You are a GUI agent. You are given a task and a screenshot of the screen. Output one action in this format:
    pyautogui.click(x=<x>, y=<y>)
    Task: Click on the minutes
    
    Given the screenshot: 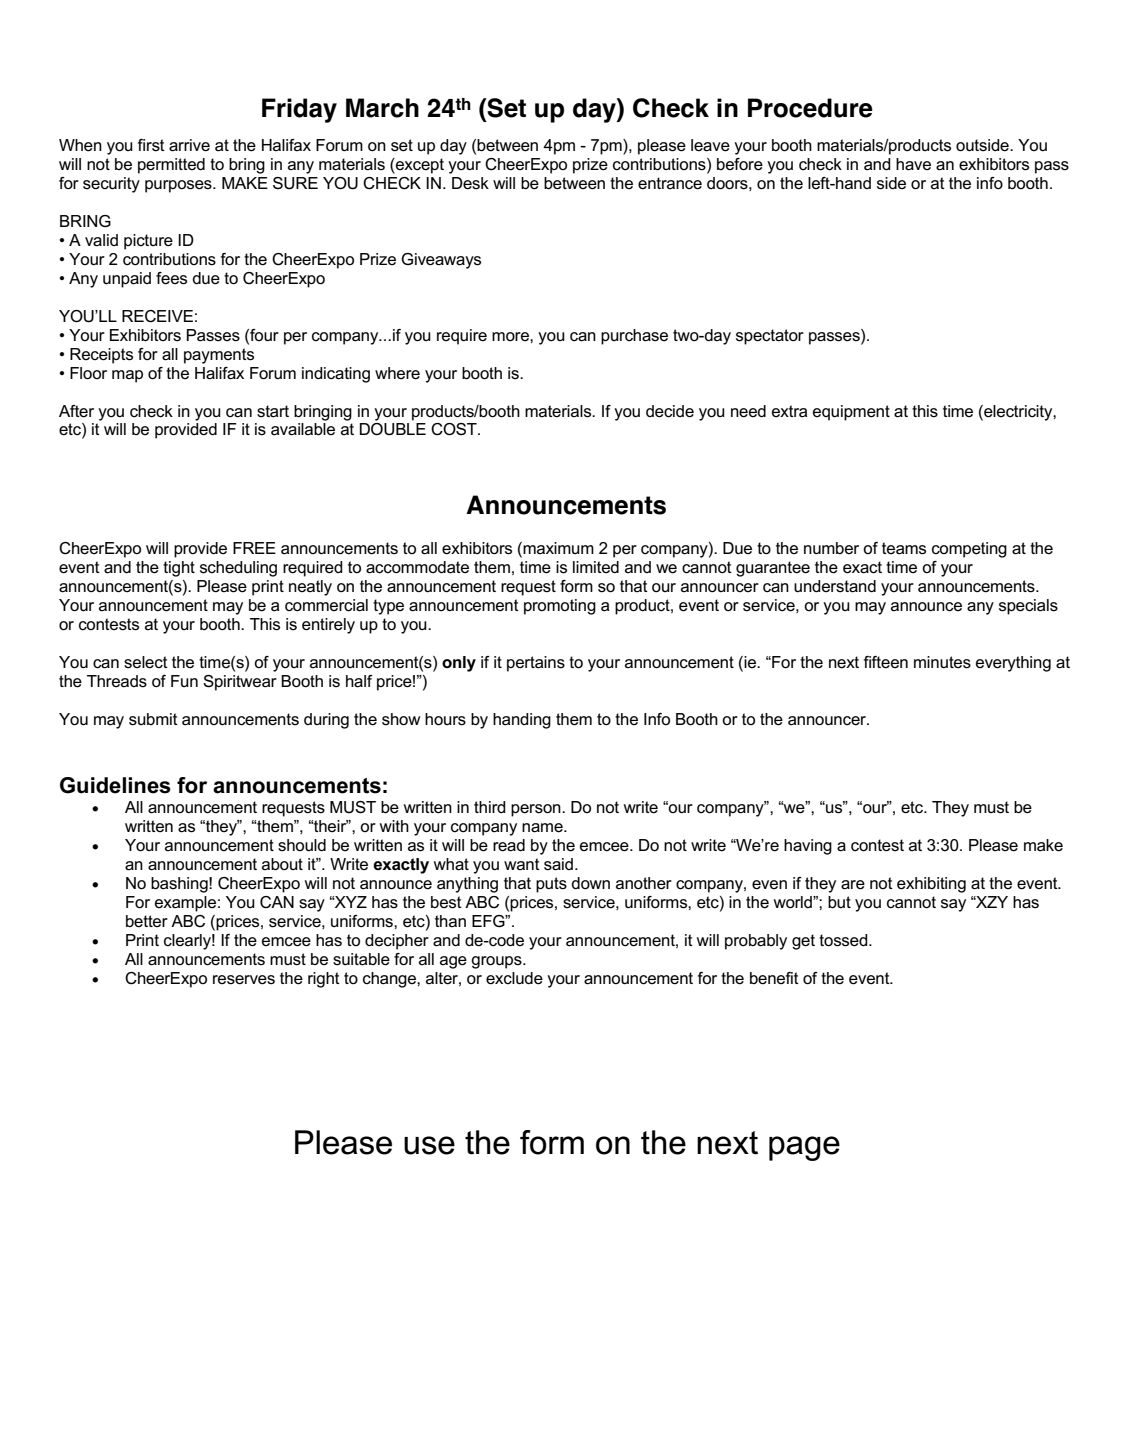 What is the action you would take?
    pyautogui.click(x=942, y=662)
